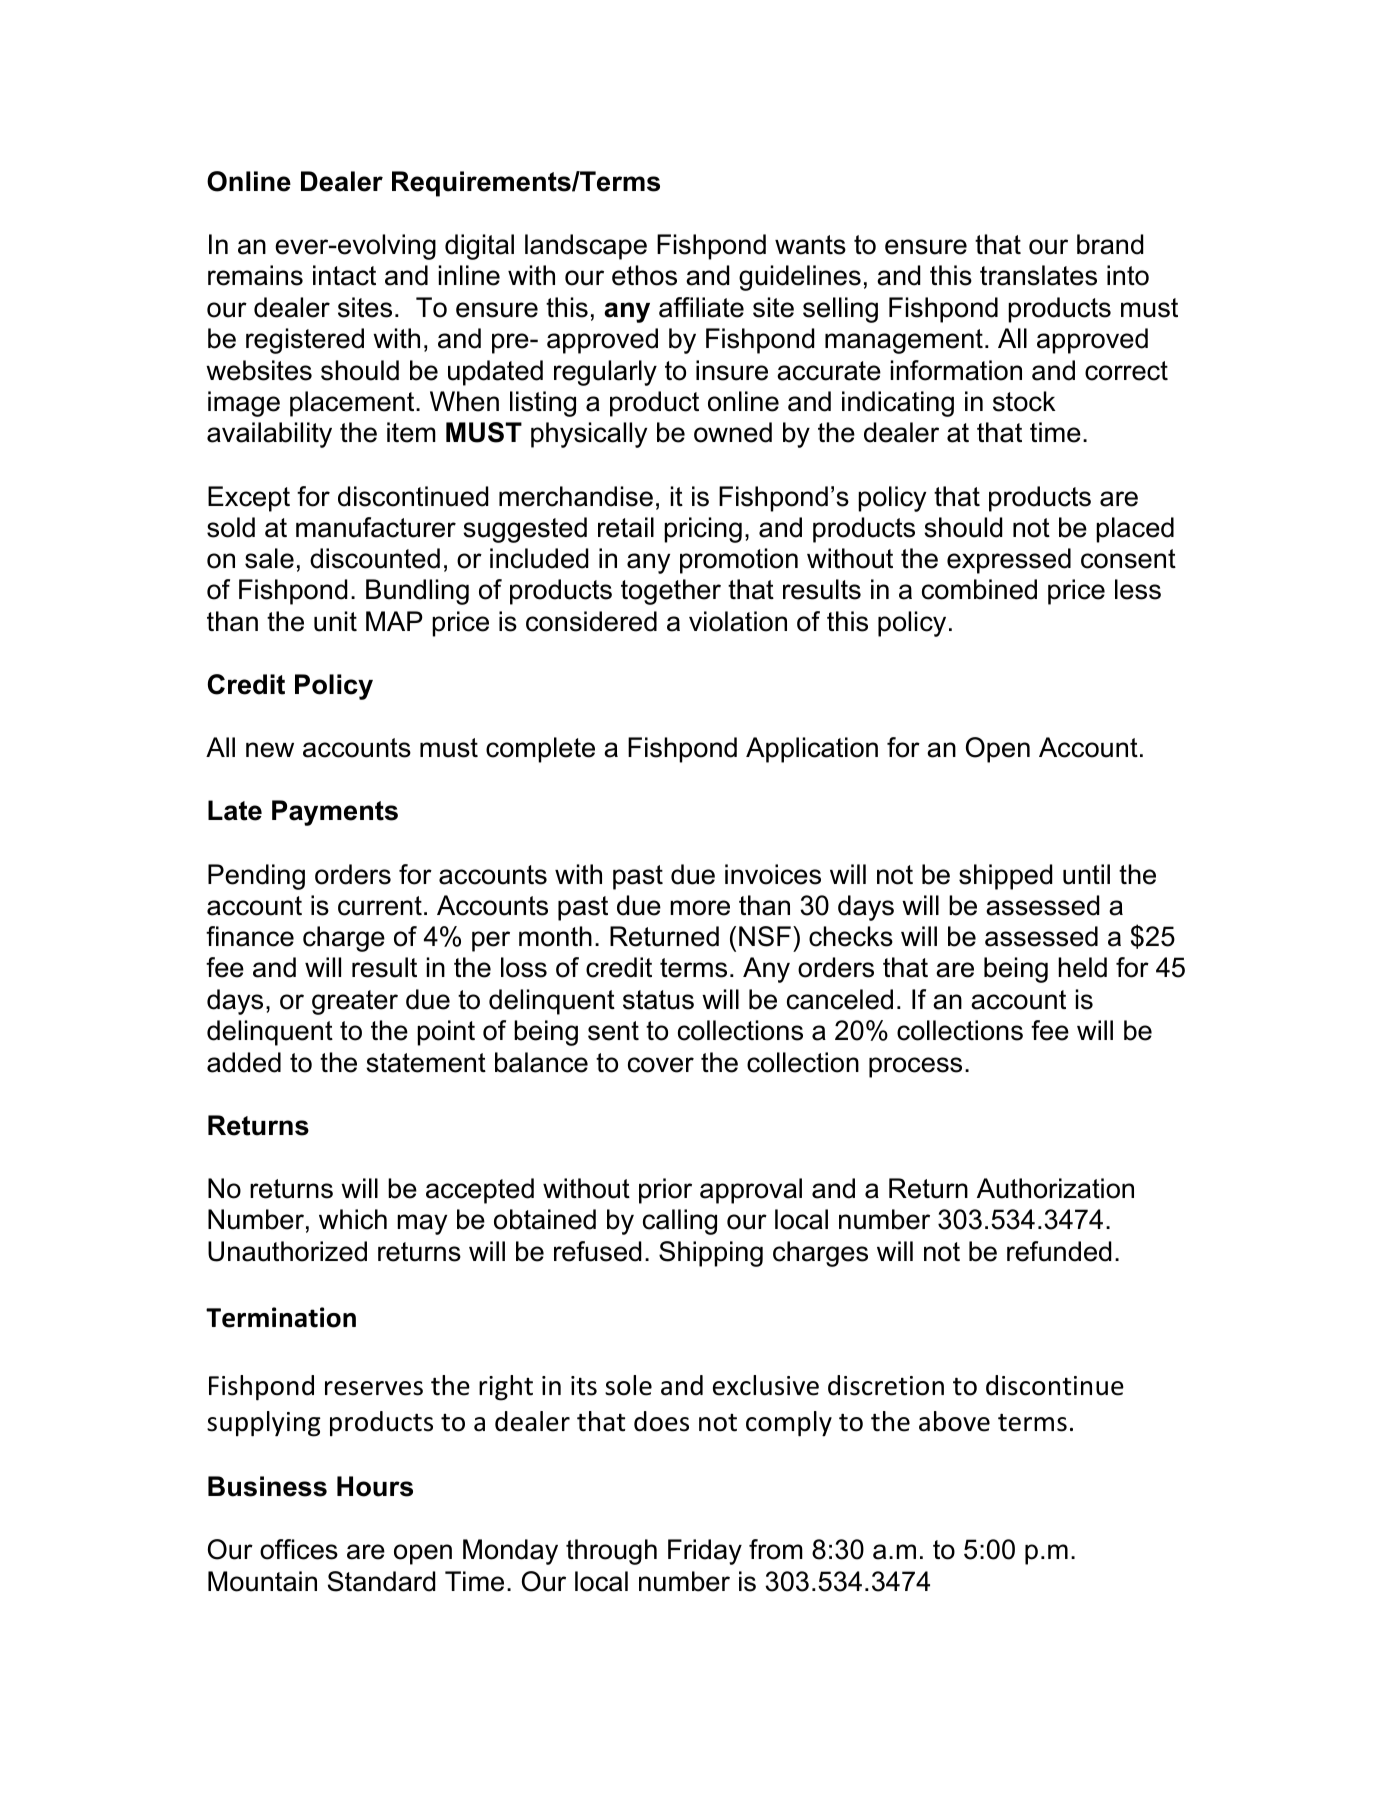  Describe the element at coordinates (954, 1421) in the screenshot. I see `above` at that location.
